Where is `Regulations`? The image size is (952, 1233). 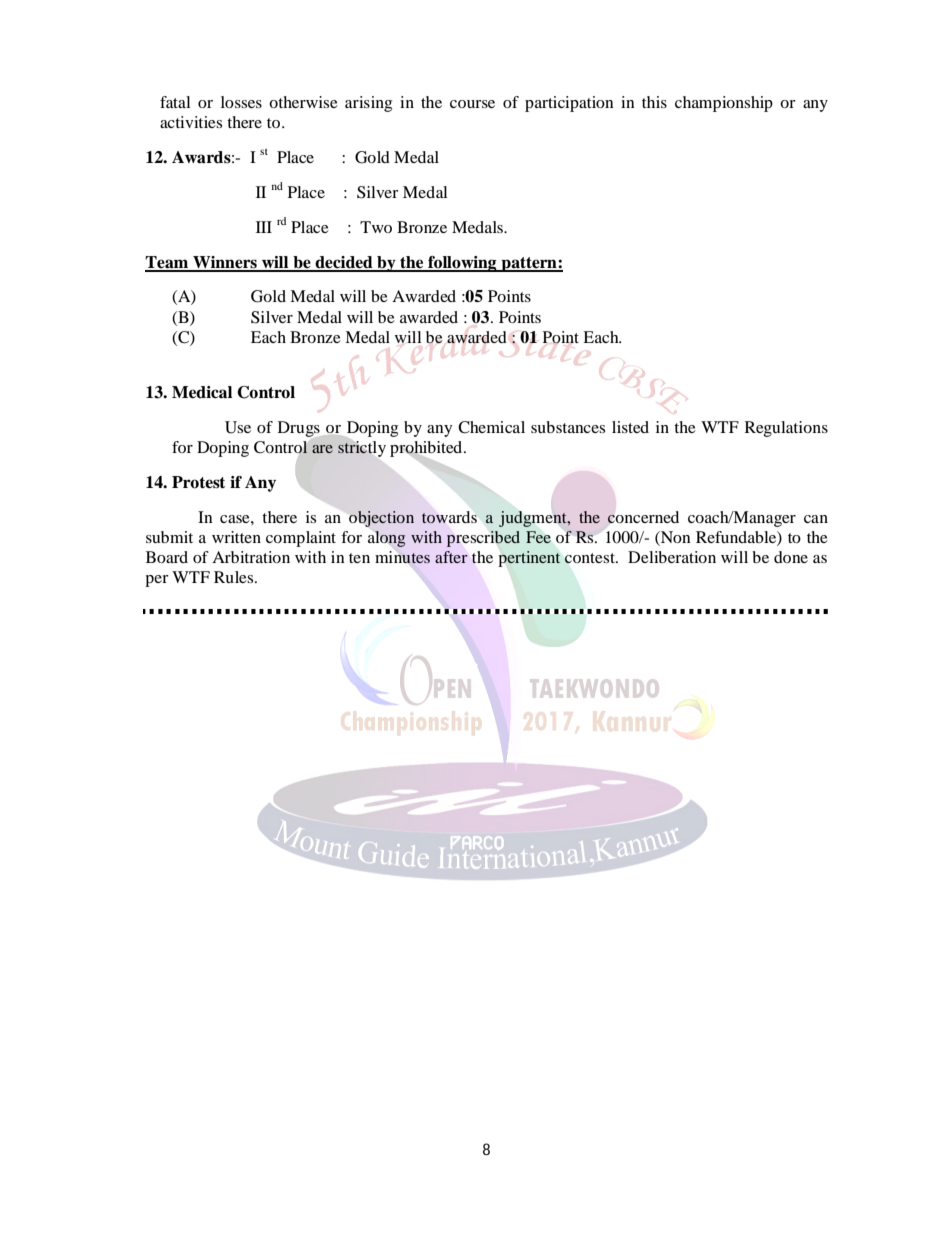 Regulations is located at coordinates (786, 429).
